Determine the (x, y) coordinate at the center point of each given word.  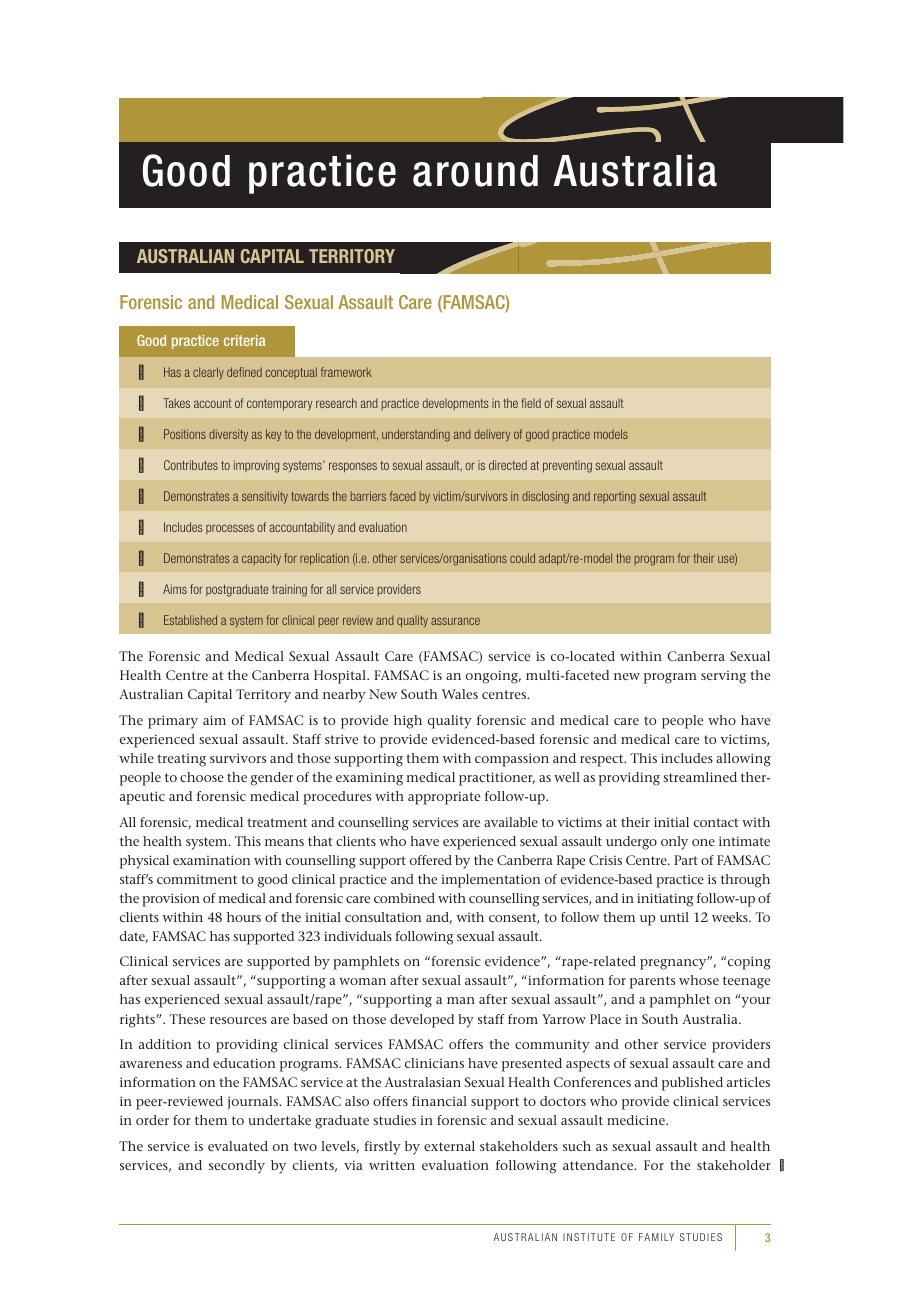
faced (403, 496)
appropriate (444, 798)
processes (230, 529)
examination (211, 860)
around (475, 171)
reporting (615, 498)
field (531, 403)
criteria (245, 340)
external (449, 1146)
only (674, 843)
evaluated (238, 1146)
